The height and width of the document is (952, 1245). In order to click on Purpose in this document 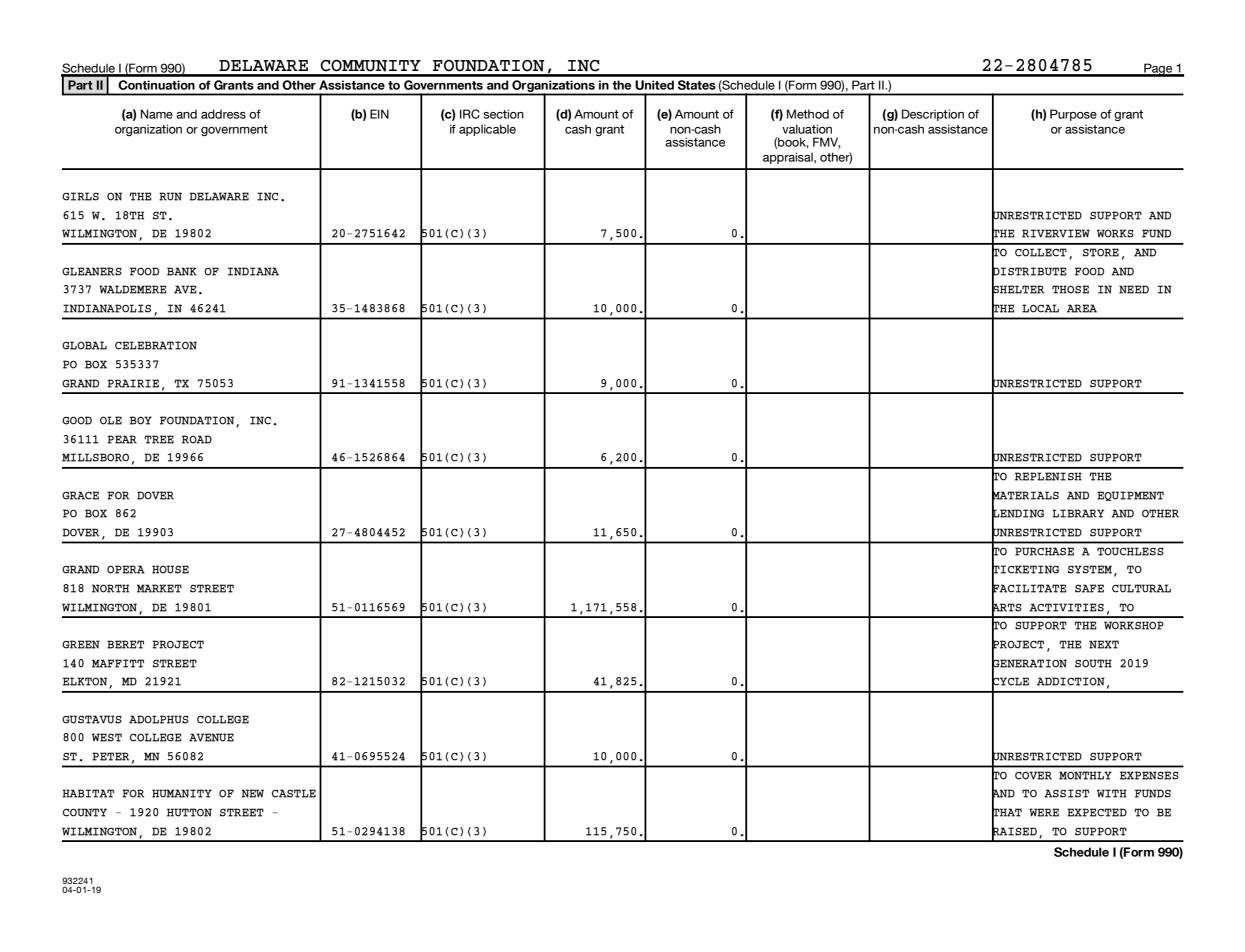, I will do `click(1073, 115)`.
